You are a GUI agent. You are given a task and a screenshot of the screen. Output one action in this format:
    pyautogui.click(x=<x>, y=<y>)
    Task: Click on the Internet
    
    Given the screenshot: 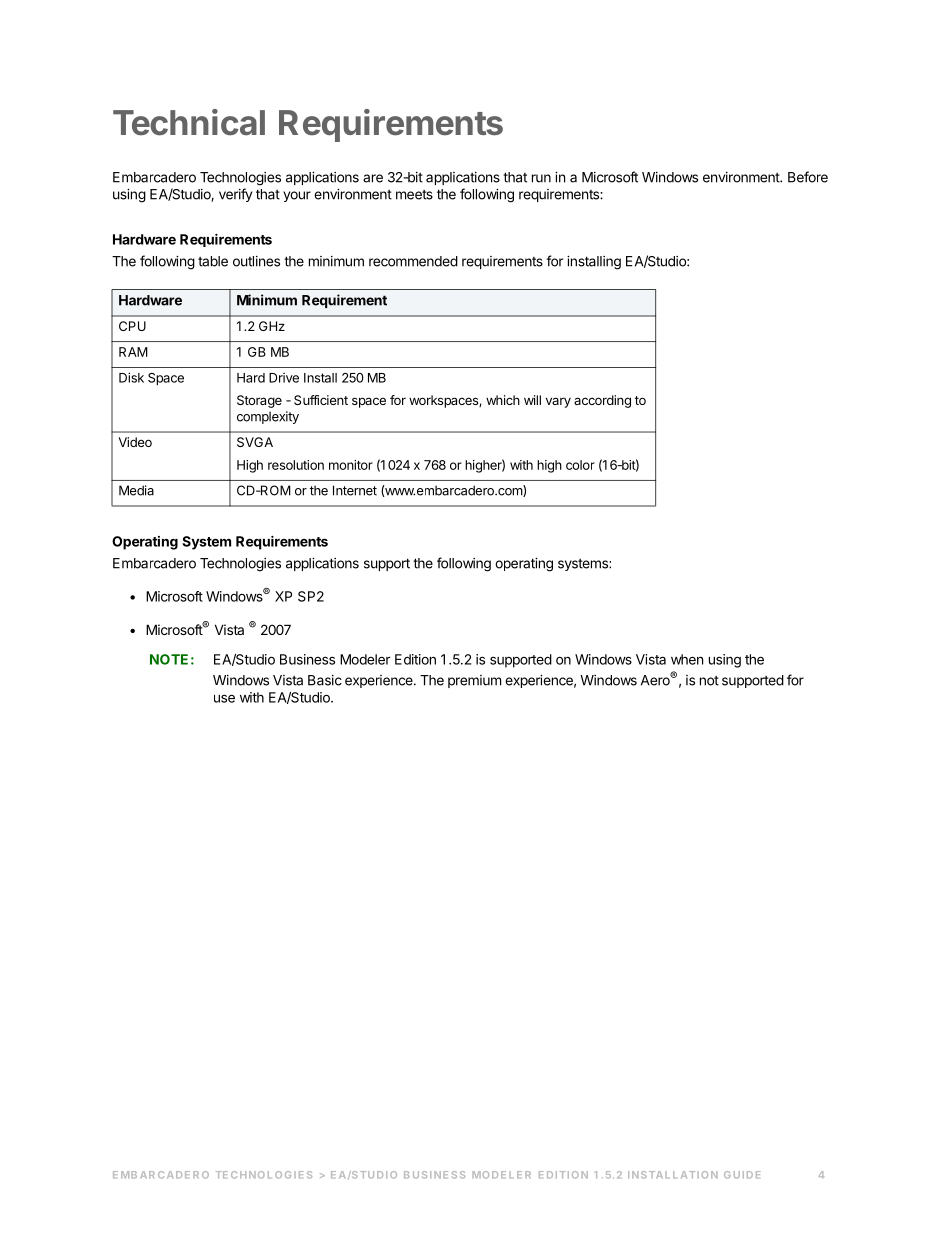 What is the action you would take?
    pyautogui.click(x=355, y=490)
